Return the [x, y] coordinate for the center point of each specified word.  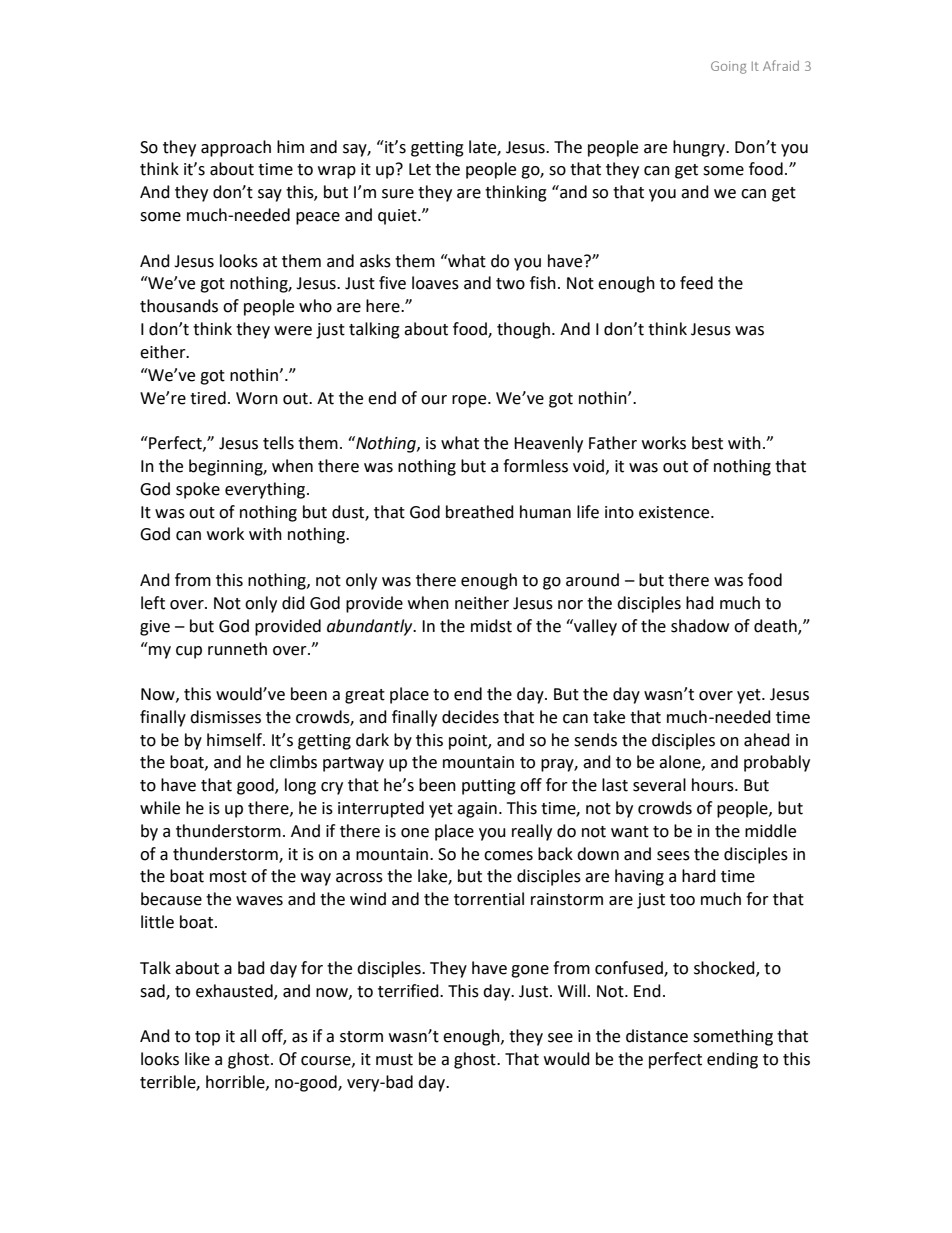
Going [728, 67]
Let [420, 169]
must [394, 1060]
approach [236, 148]
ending [732, 1060]
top [207, 1038]
